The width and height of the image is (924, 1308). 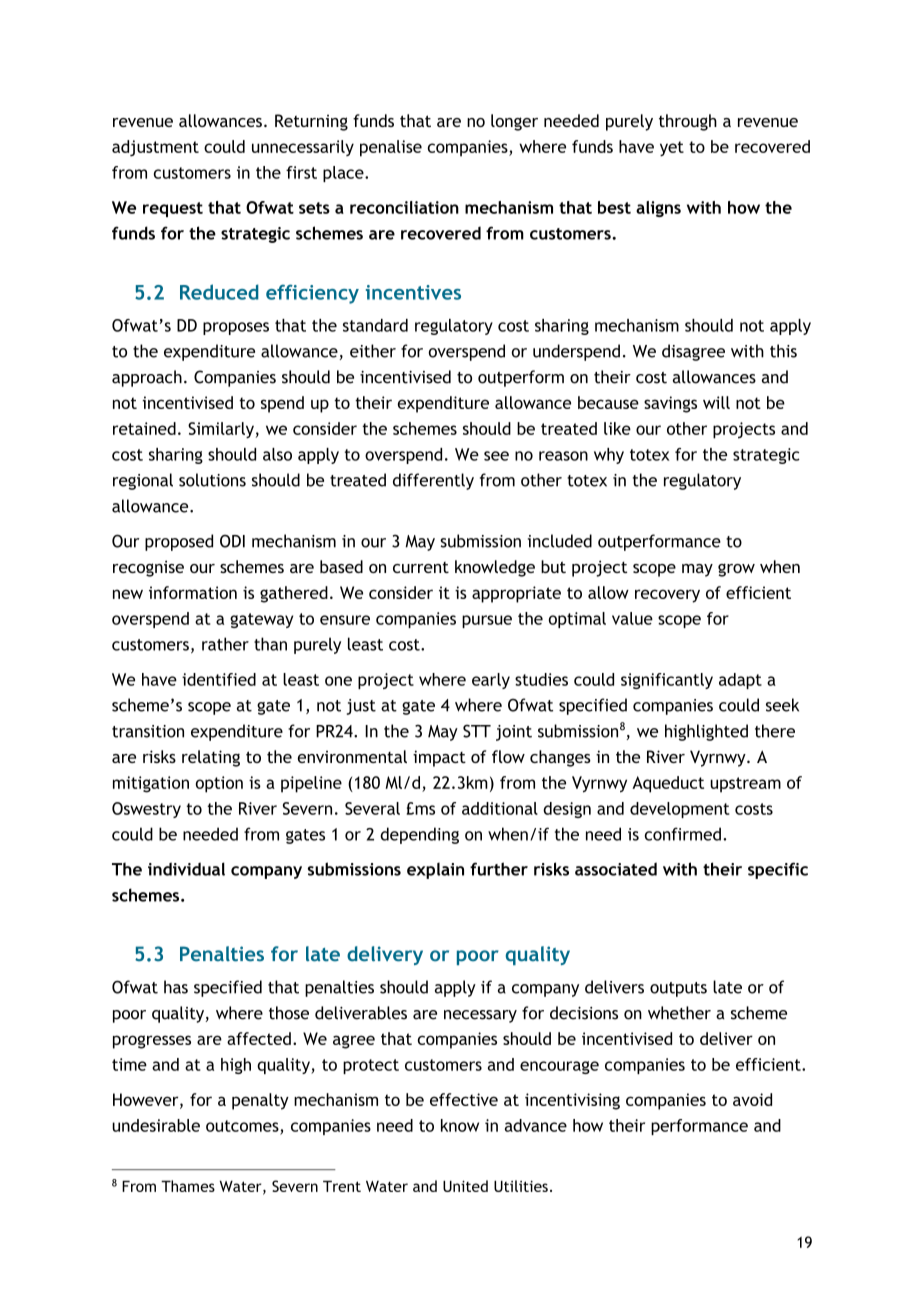 What do you see at coordinates (778, 870) in the image?
I see `specific` at bounding box center [778, 870].
